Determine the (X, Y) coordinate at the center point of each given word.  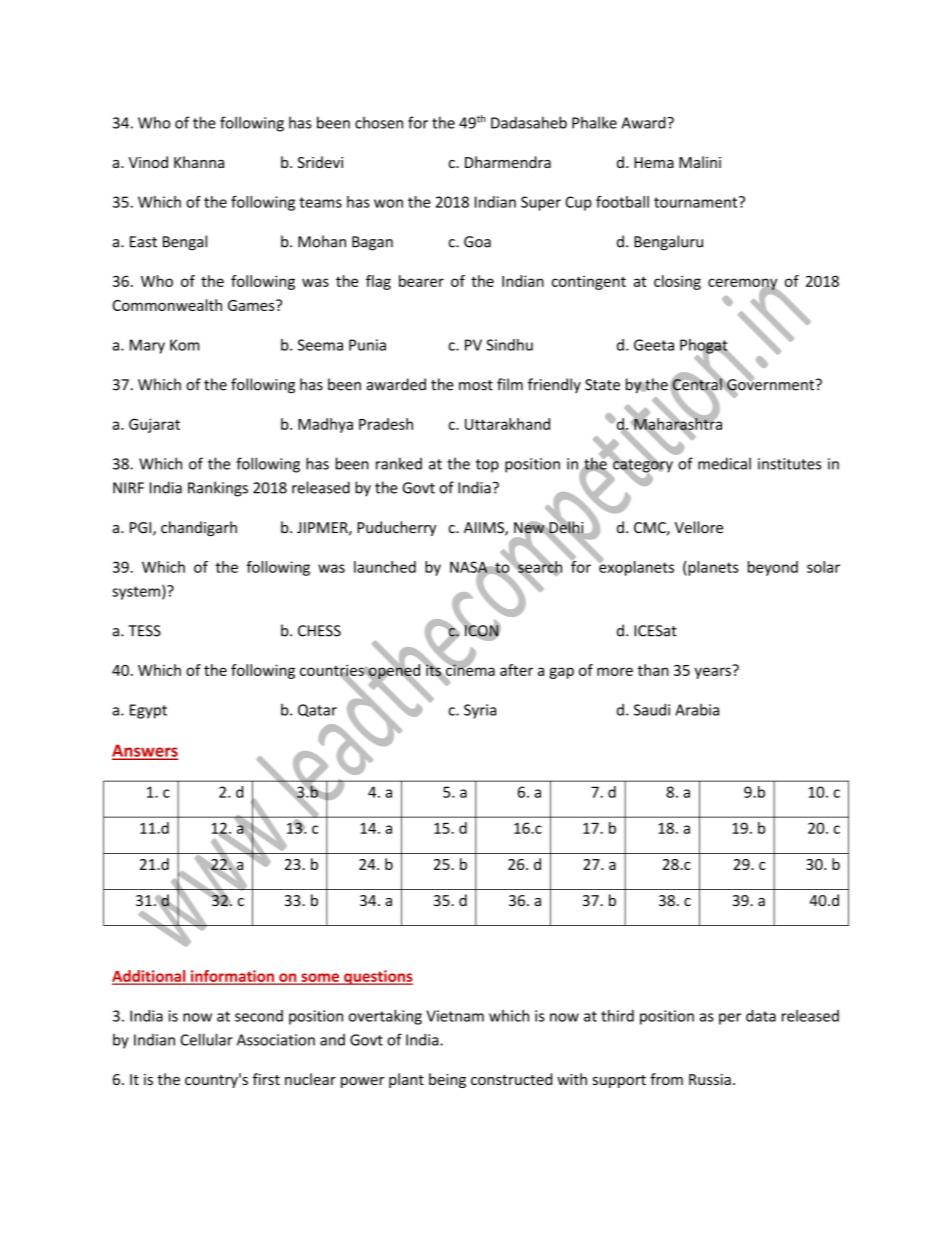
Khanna (199, 162)
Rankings (218, 489)
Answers (145, 751)
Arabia (697, 709)
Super (541, 203)
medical (724, 463)
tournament (697, 202)
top (487, 466)
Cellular (206, 1039)
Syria (480, 711)
